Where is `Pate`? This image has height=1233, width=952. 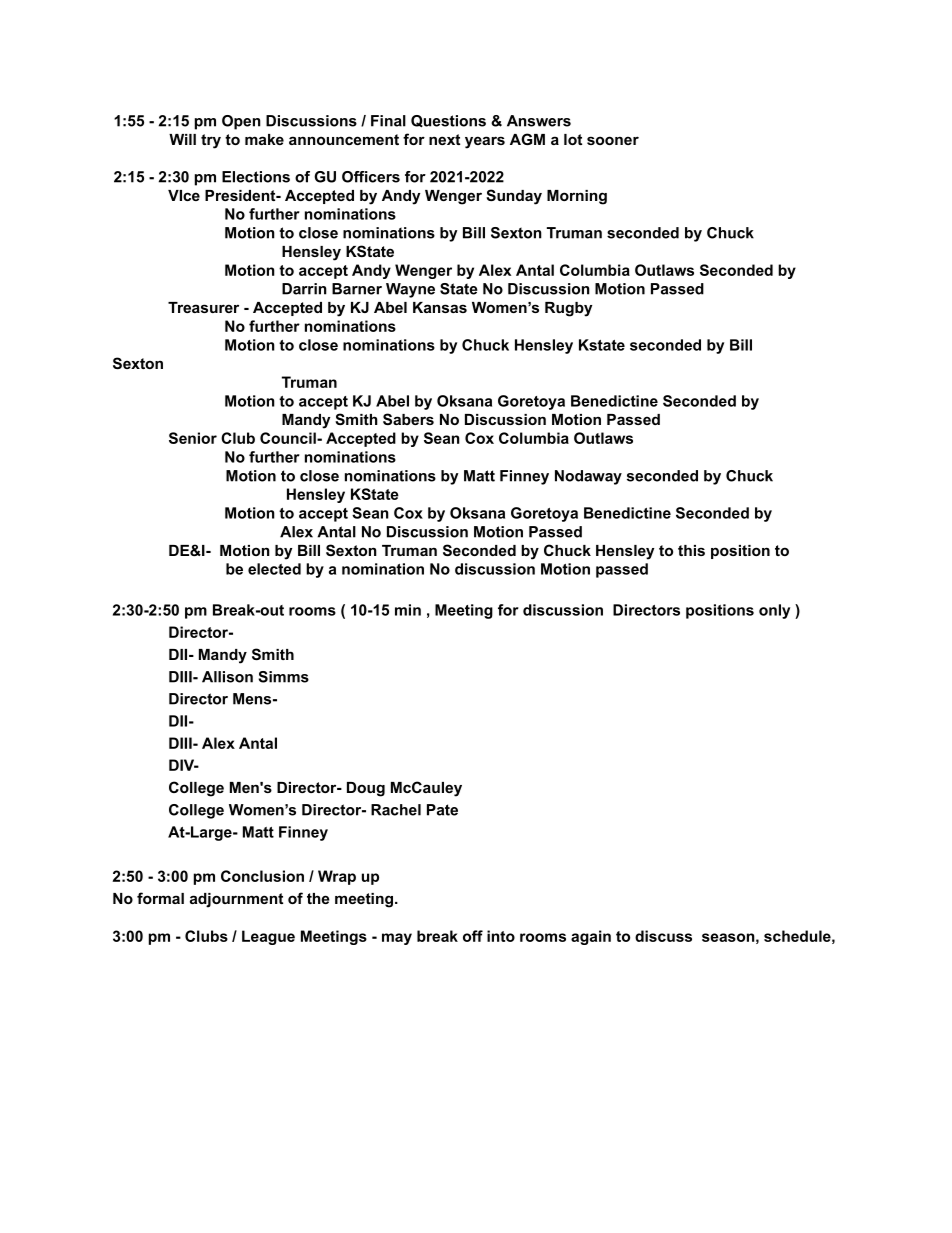
Pate is located at coordinates (442, 810).
